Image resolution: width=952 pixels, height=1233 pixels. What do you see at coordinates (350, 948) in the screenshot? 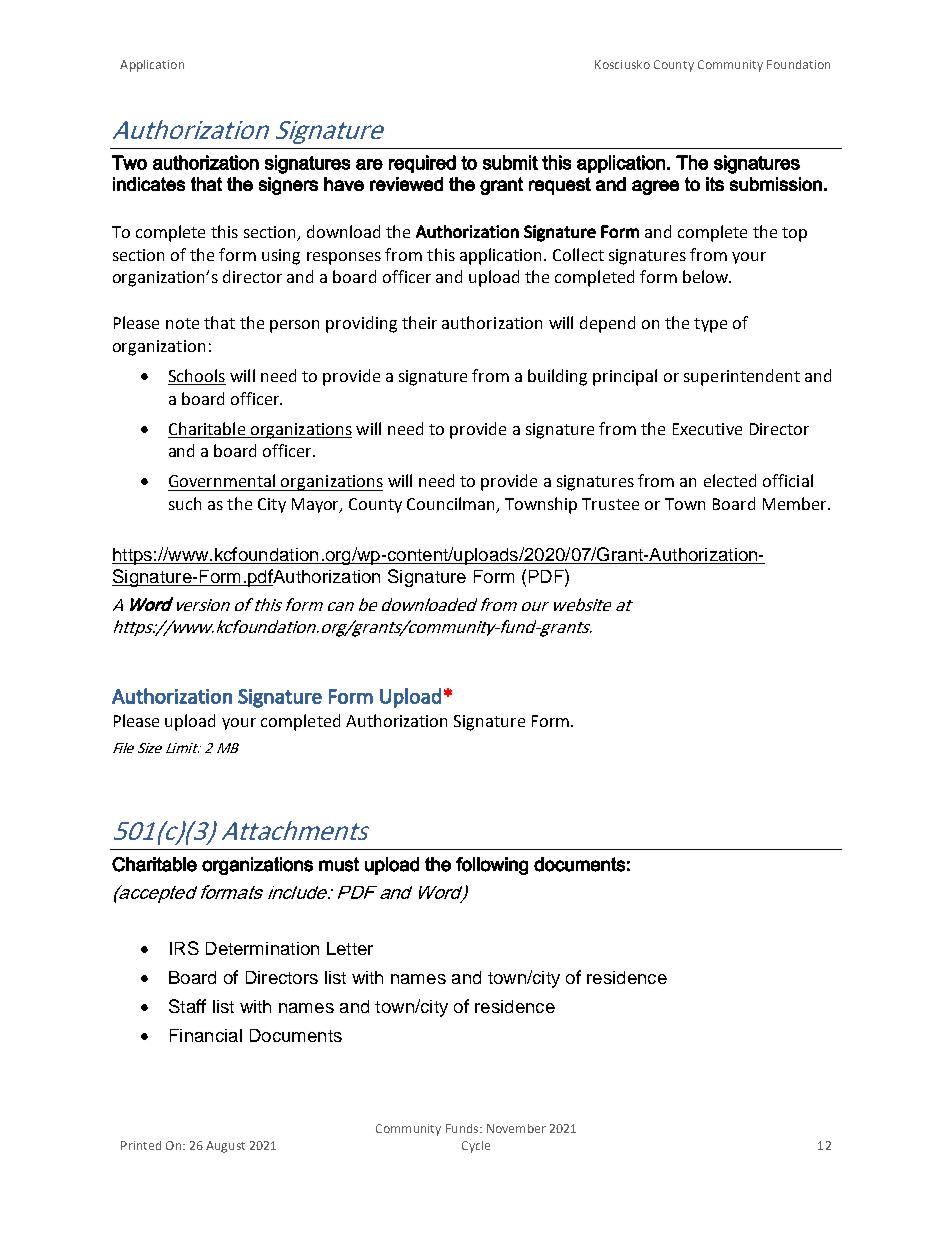
I see `Letter` at bounding box center [350, 948].
